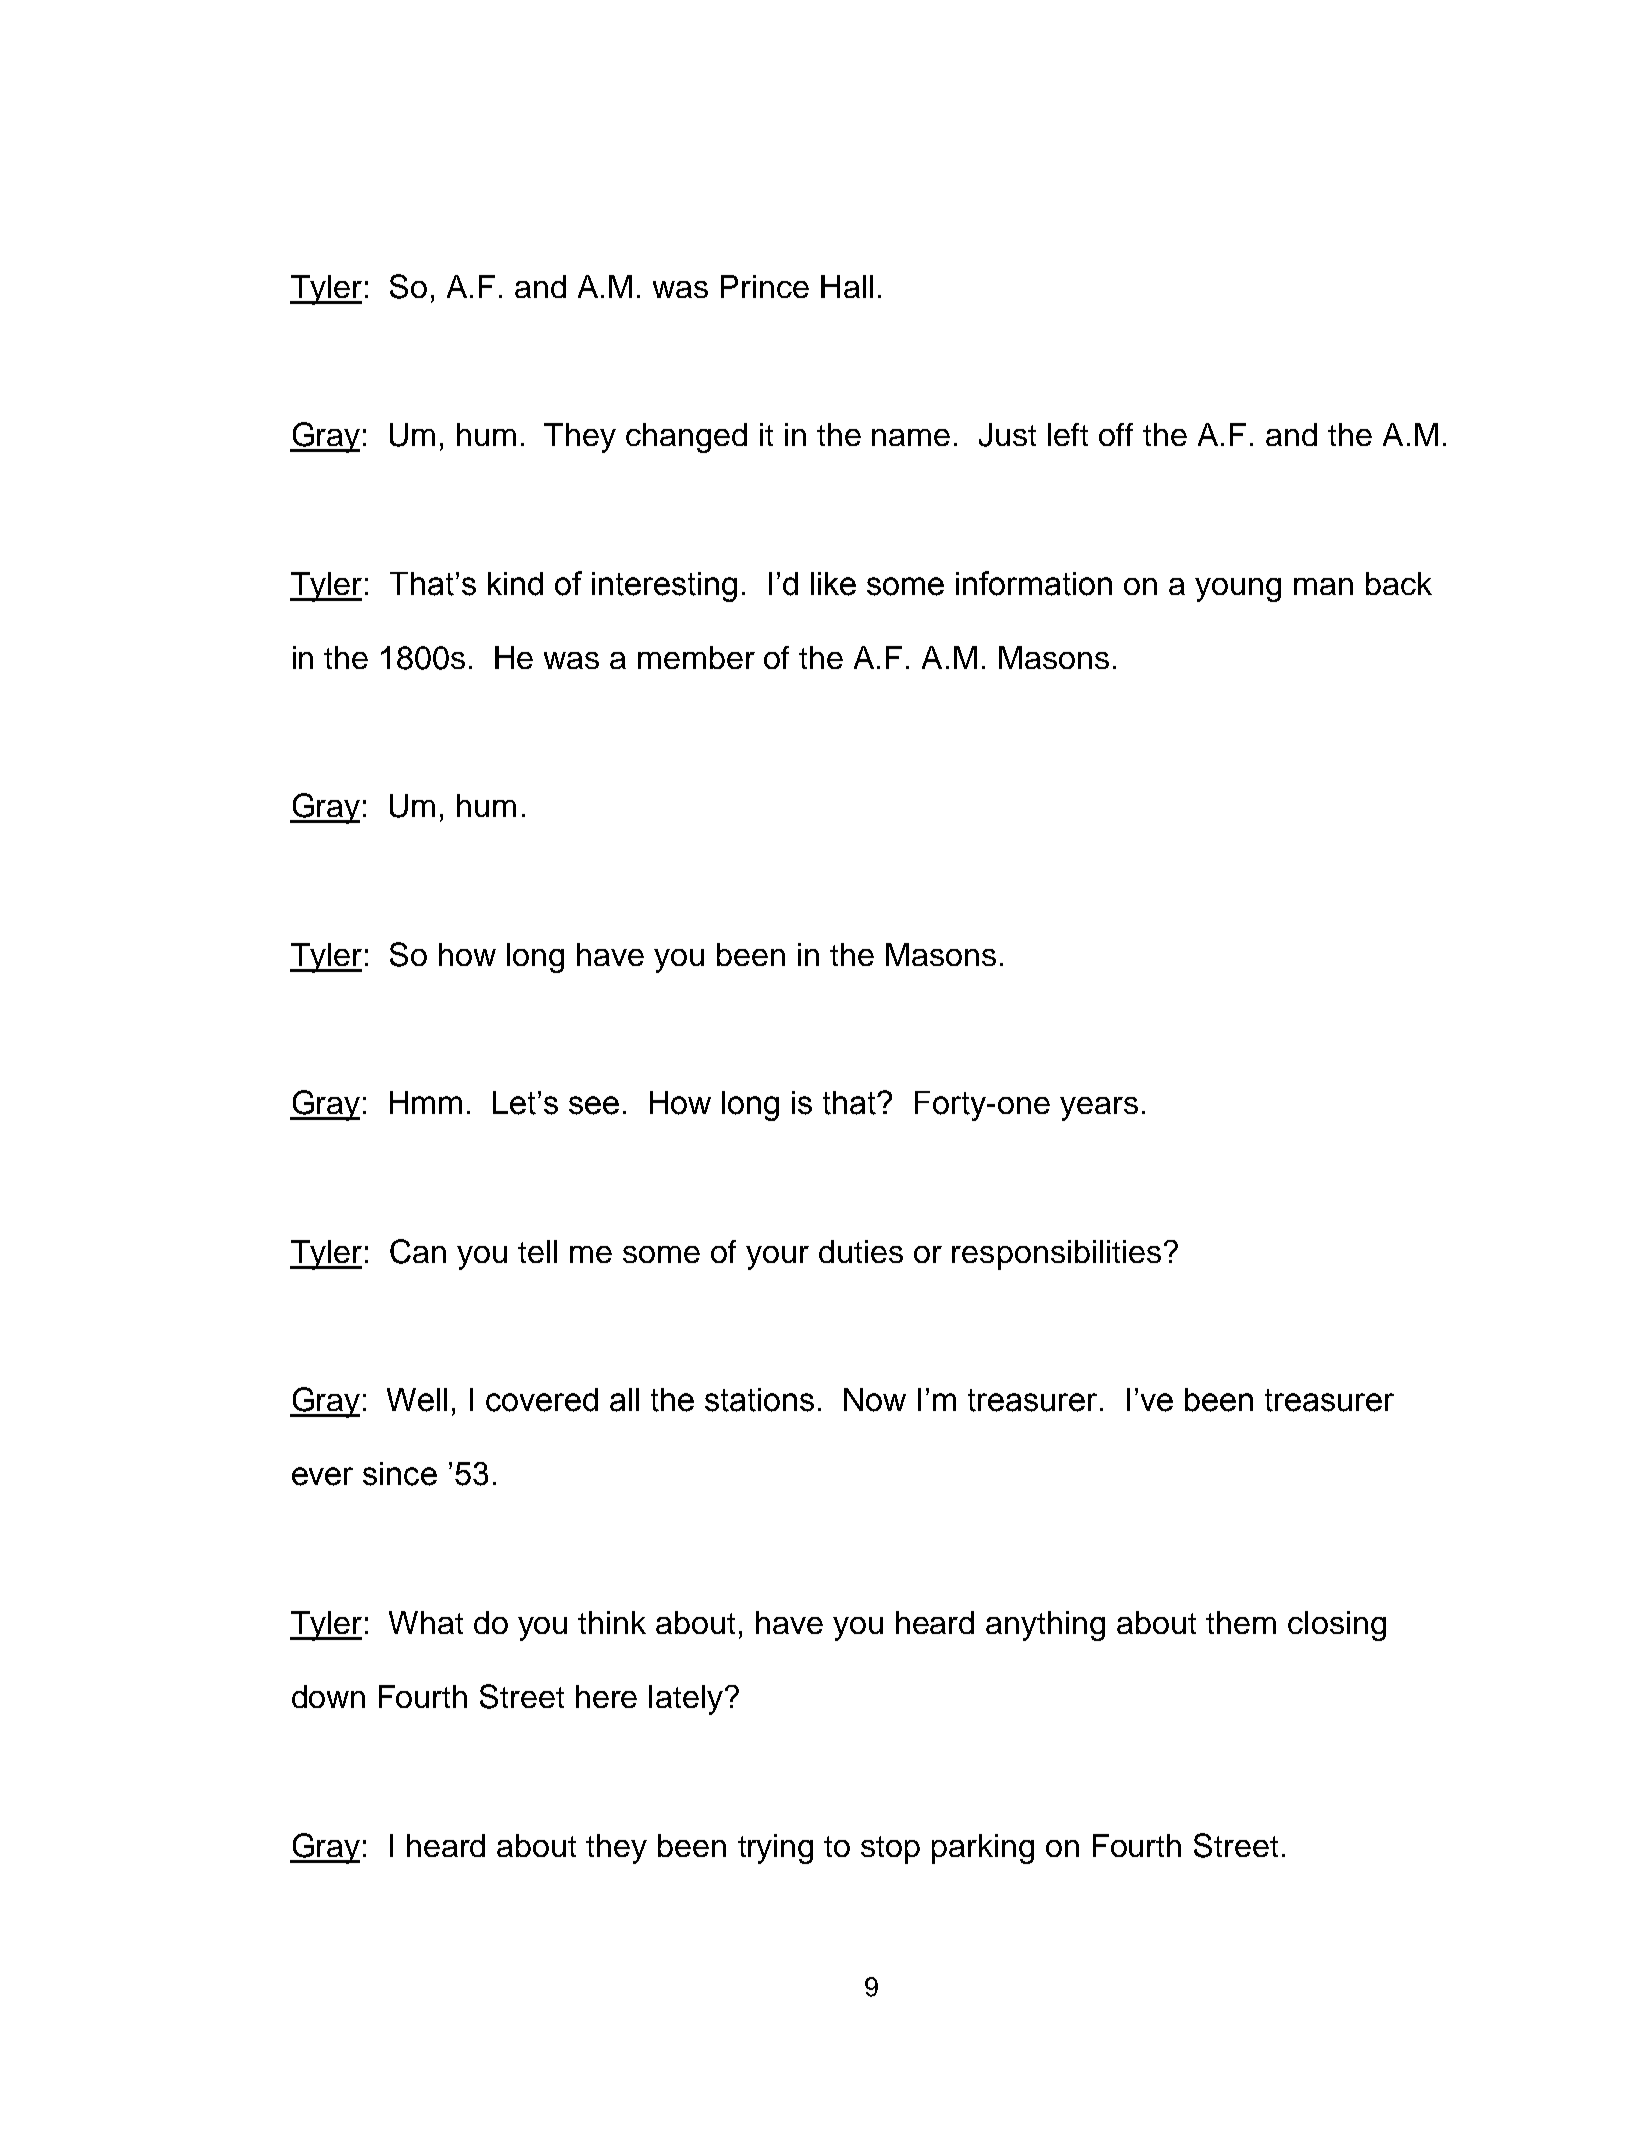  Describe the element at coordinates (890, 1850) in the screenshot. I see `stop` at that location.
